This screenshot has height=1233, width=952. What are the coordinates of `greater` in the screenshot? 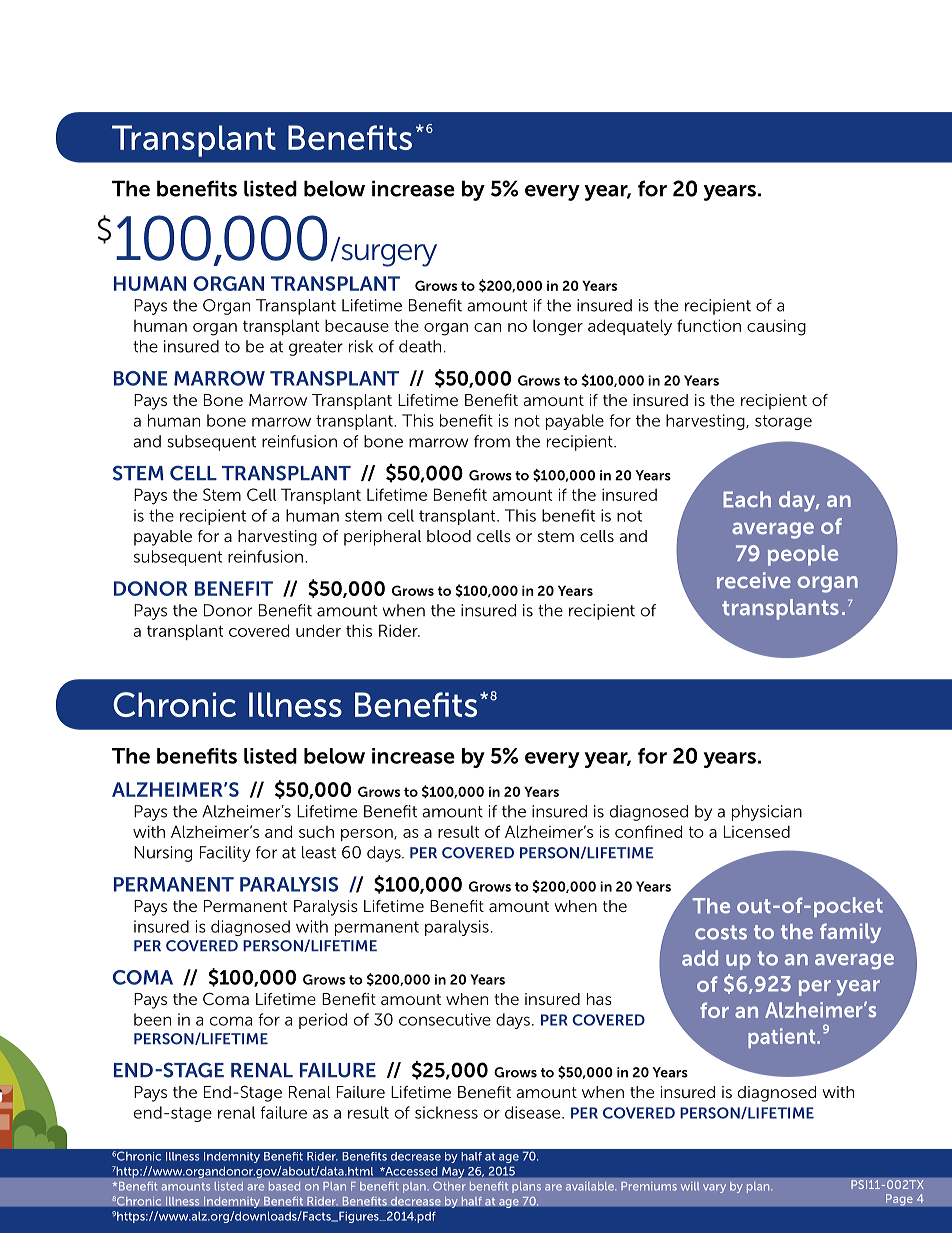 It's located at (316, 348).
